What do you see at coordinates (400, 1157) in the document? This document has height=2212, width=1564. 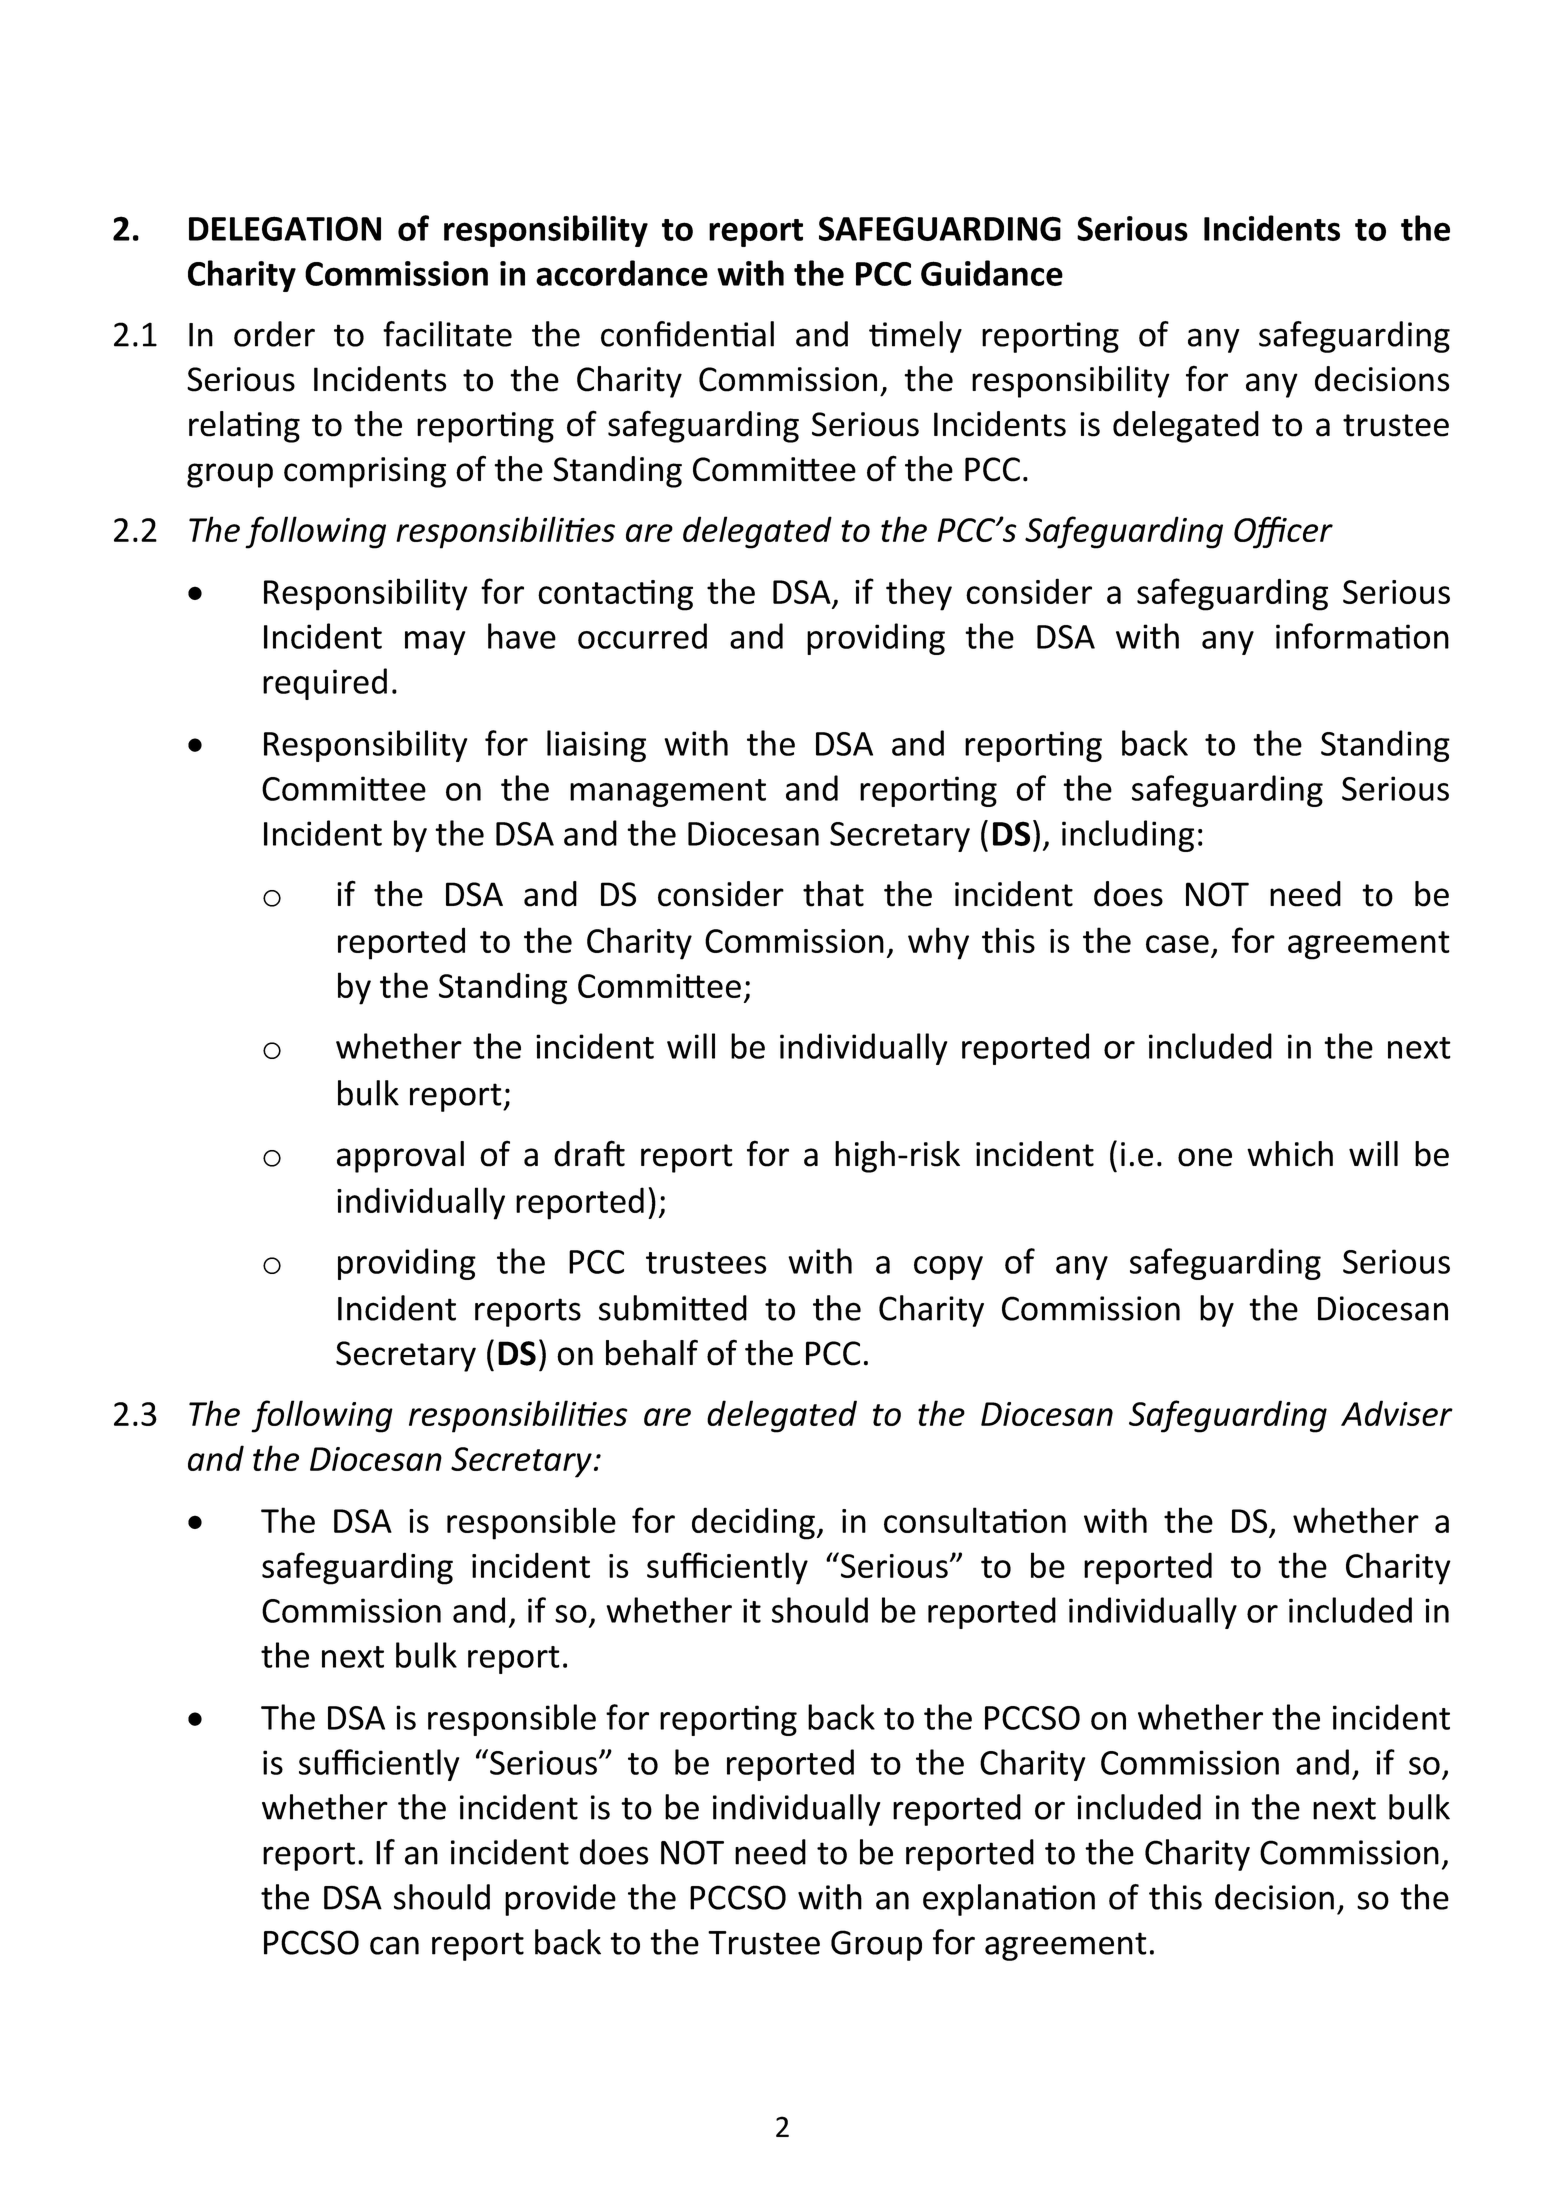 I see `approval` at bounding box center [400, 1157].
